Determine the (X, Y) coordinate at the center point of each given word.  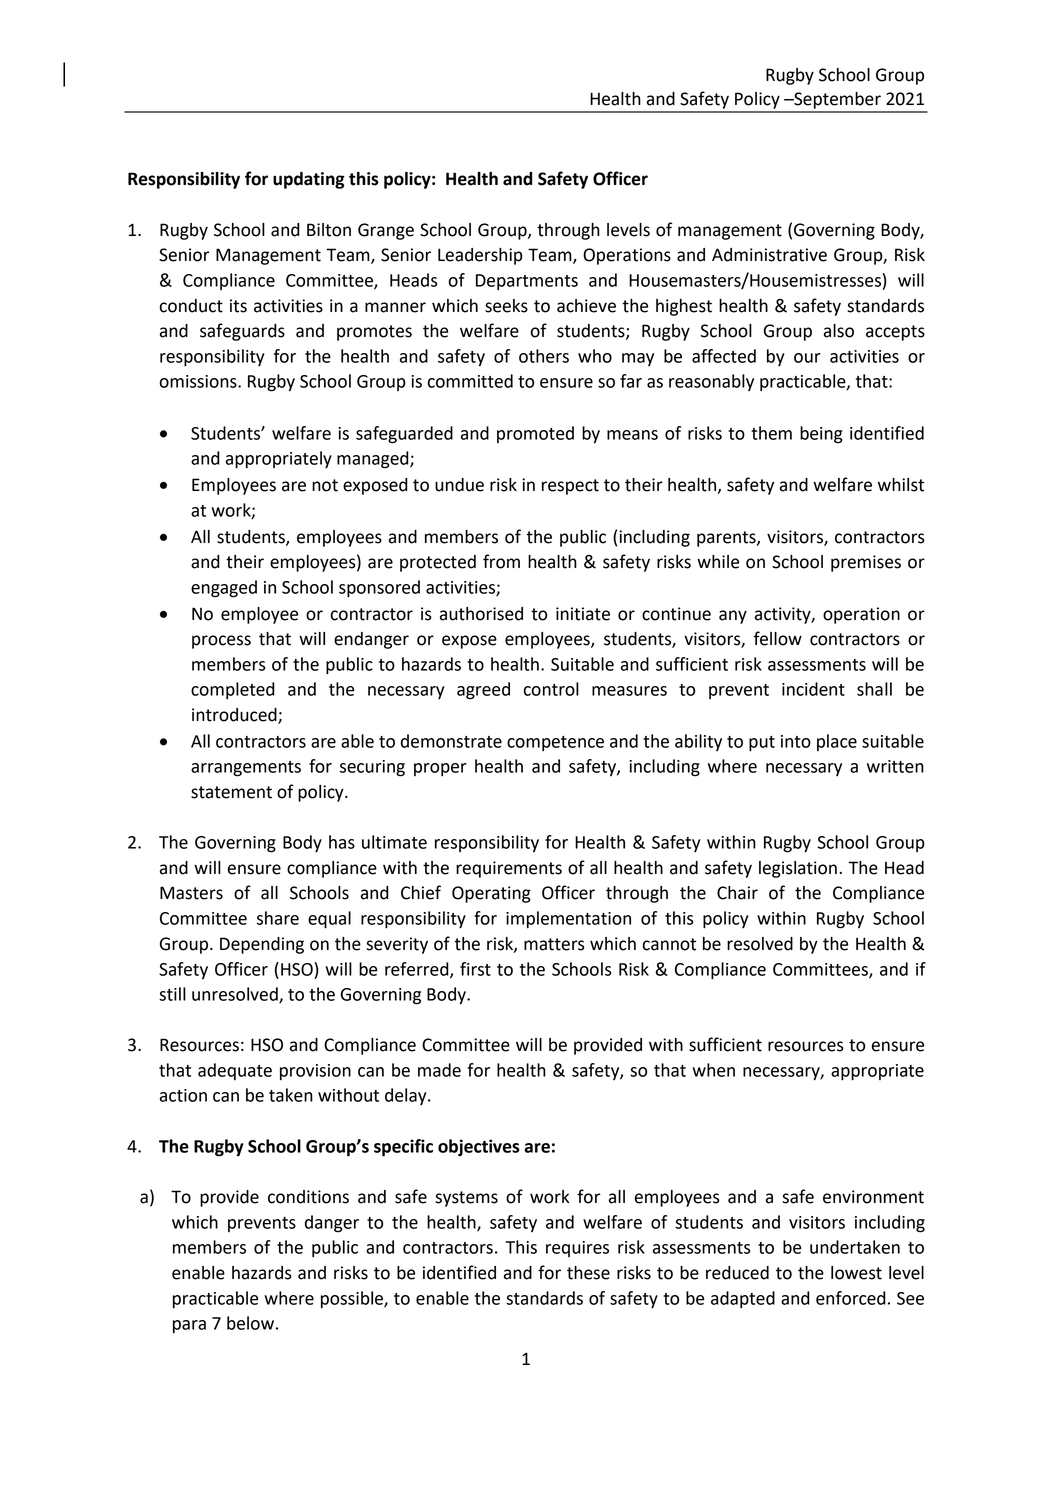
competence (555, 743)
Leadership (480, 256)
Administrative (769, 255)
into (796, 741)
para (189, 1326)
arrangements (246, 769)
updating (309, 180)
